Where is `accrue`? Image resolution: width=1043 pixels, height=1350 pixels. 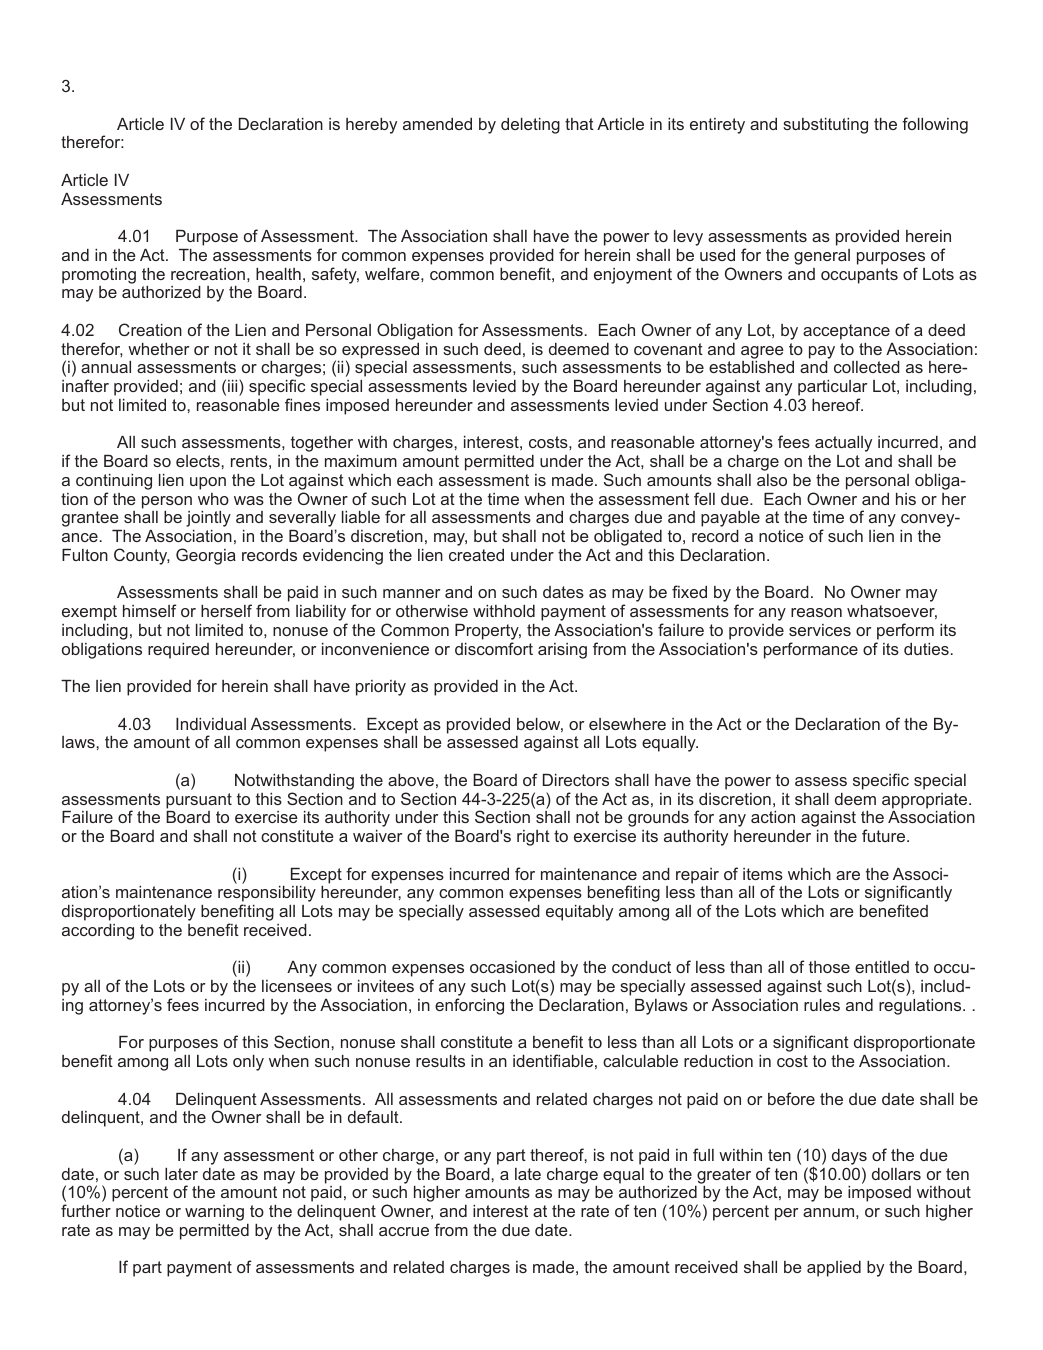
accrue is located at coordinates (404, 1231).
